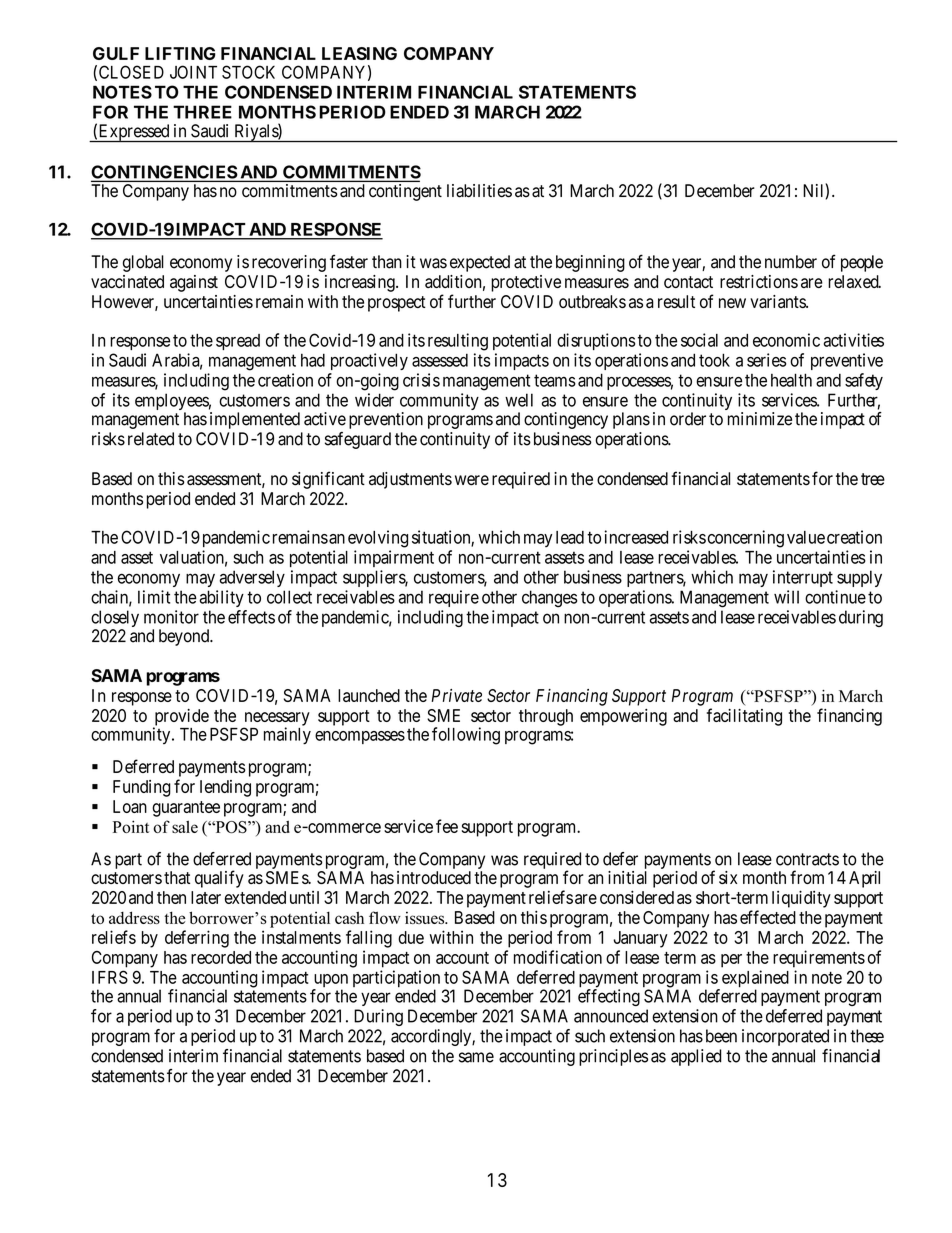  What do you see at coordinates (221, 957) in the screenshot?
I see `recorded` at bounding box center [221, 957].
